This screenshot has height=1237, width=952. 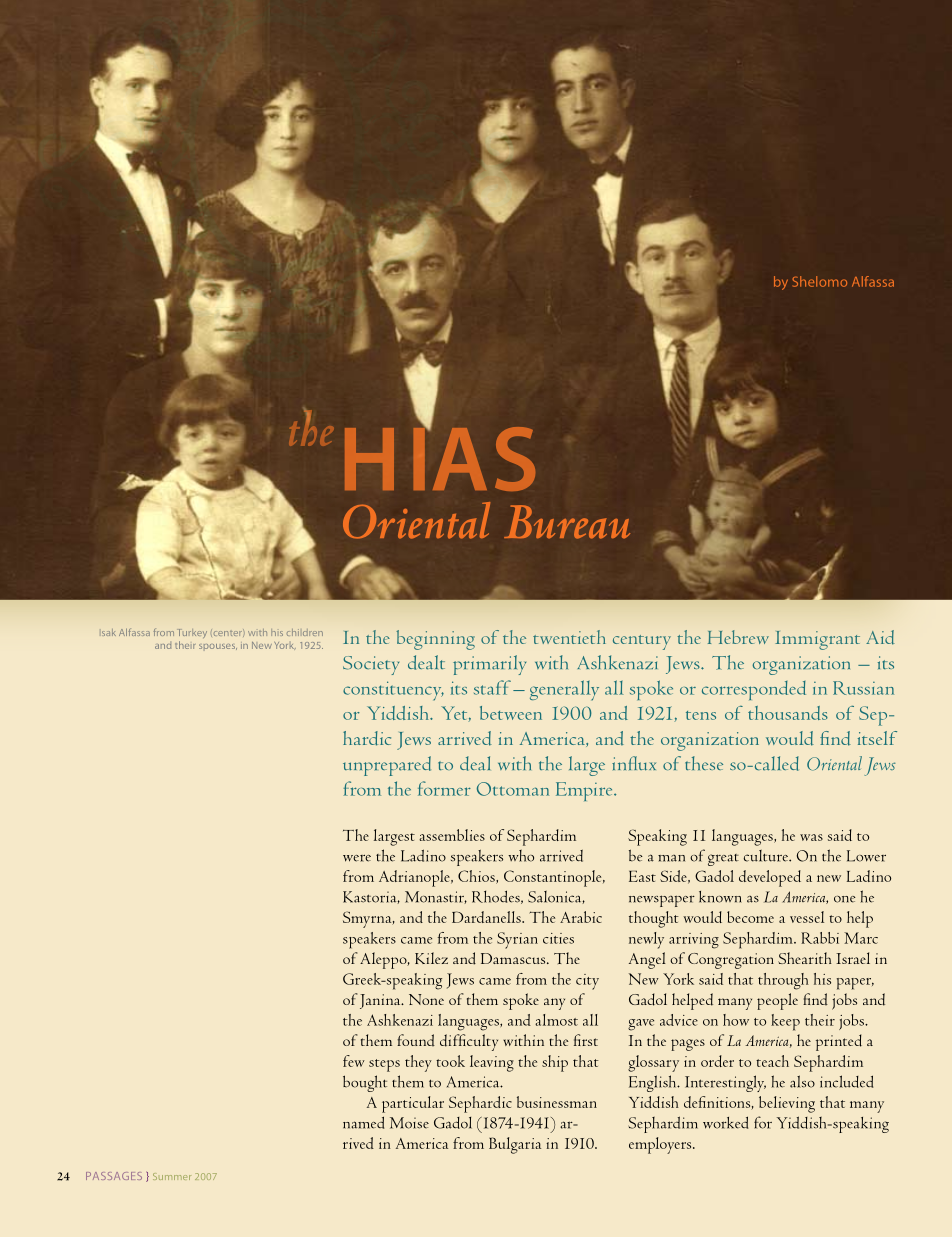 I want to click on Hebrew, so click(x=738, y=637).
